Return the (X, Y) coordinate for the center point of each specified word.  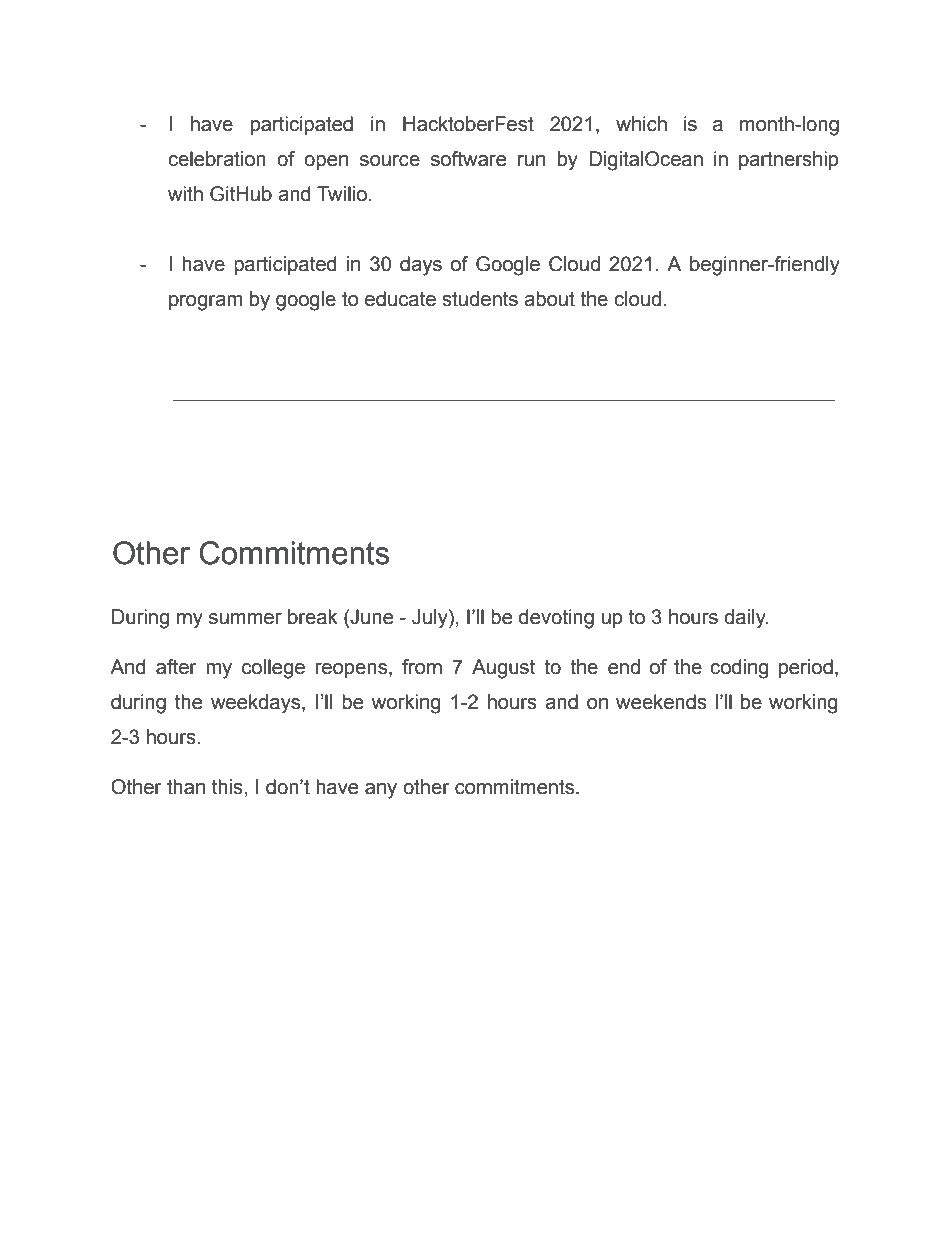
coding (739, 669)
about (549, 299)
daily (746, 619)
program (205, 303)
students (480, 299)
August (503, 669)
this (227, 787)
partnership (788, 160)
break (312, 617)
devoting (556, 619)
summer (245, 619)
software (468, 159)
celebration (217, 159)
